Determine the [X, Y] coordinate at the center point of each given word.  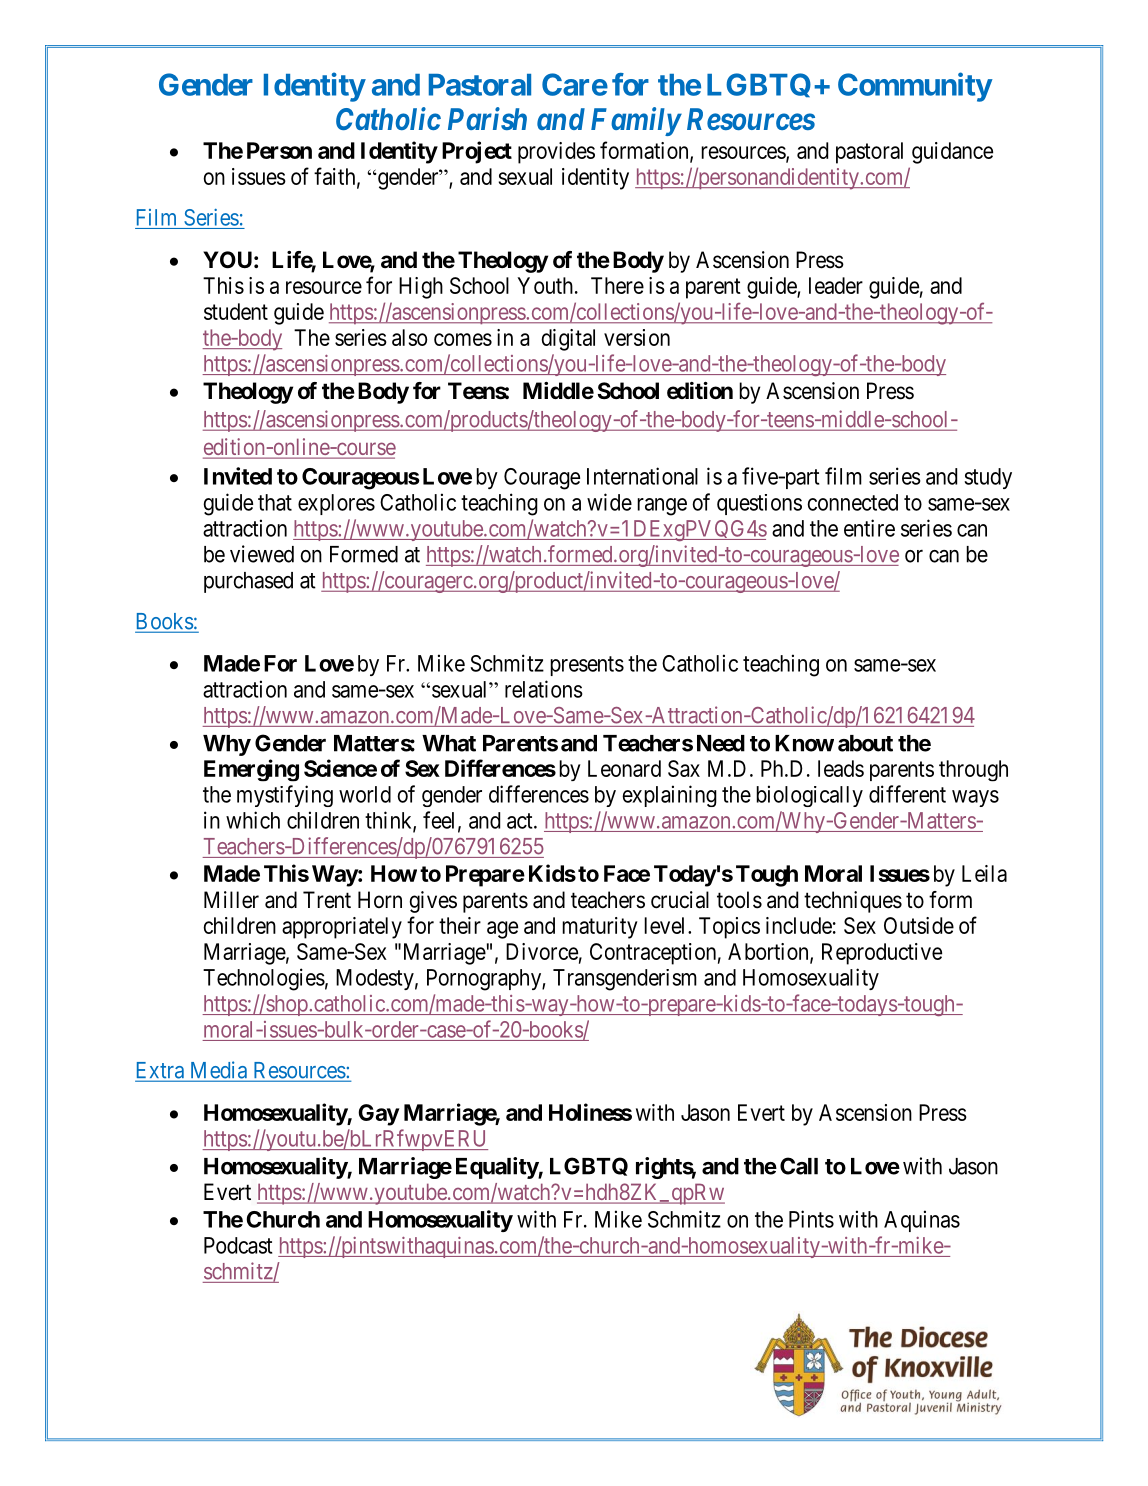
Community [915, 87]
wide [609, 502]
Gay [378, 1115]
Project [477, 152]
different [907, 794]
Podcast [238, 1245]
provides [556, 153]
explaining [669, 796]
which [253, 820]
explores [336, 504]
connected [852, 502]
